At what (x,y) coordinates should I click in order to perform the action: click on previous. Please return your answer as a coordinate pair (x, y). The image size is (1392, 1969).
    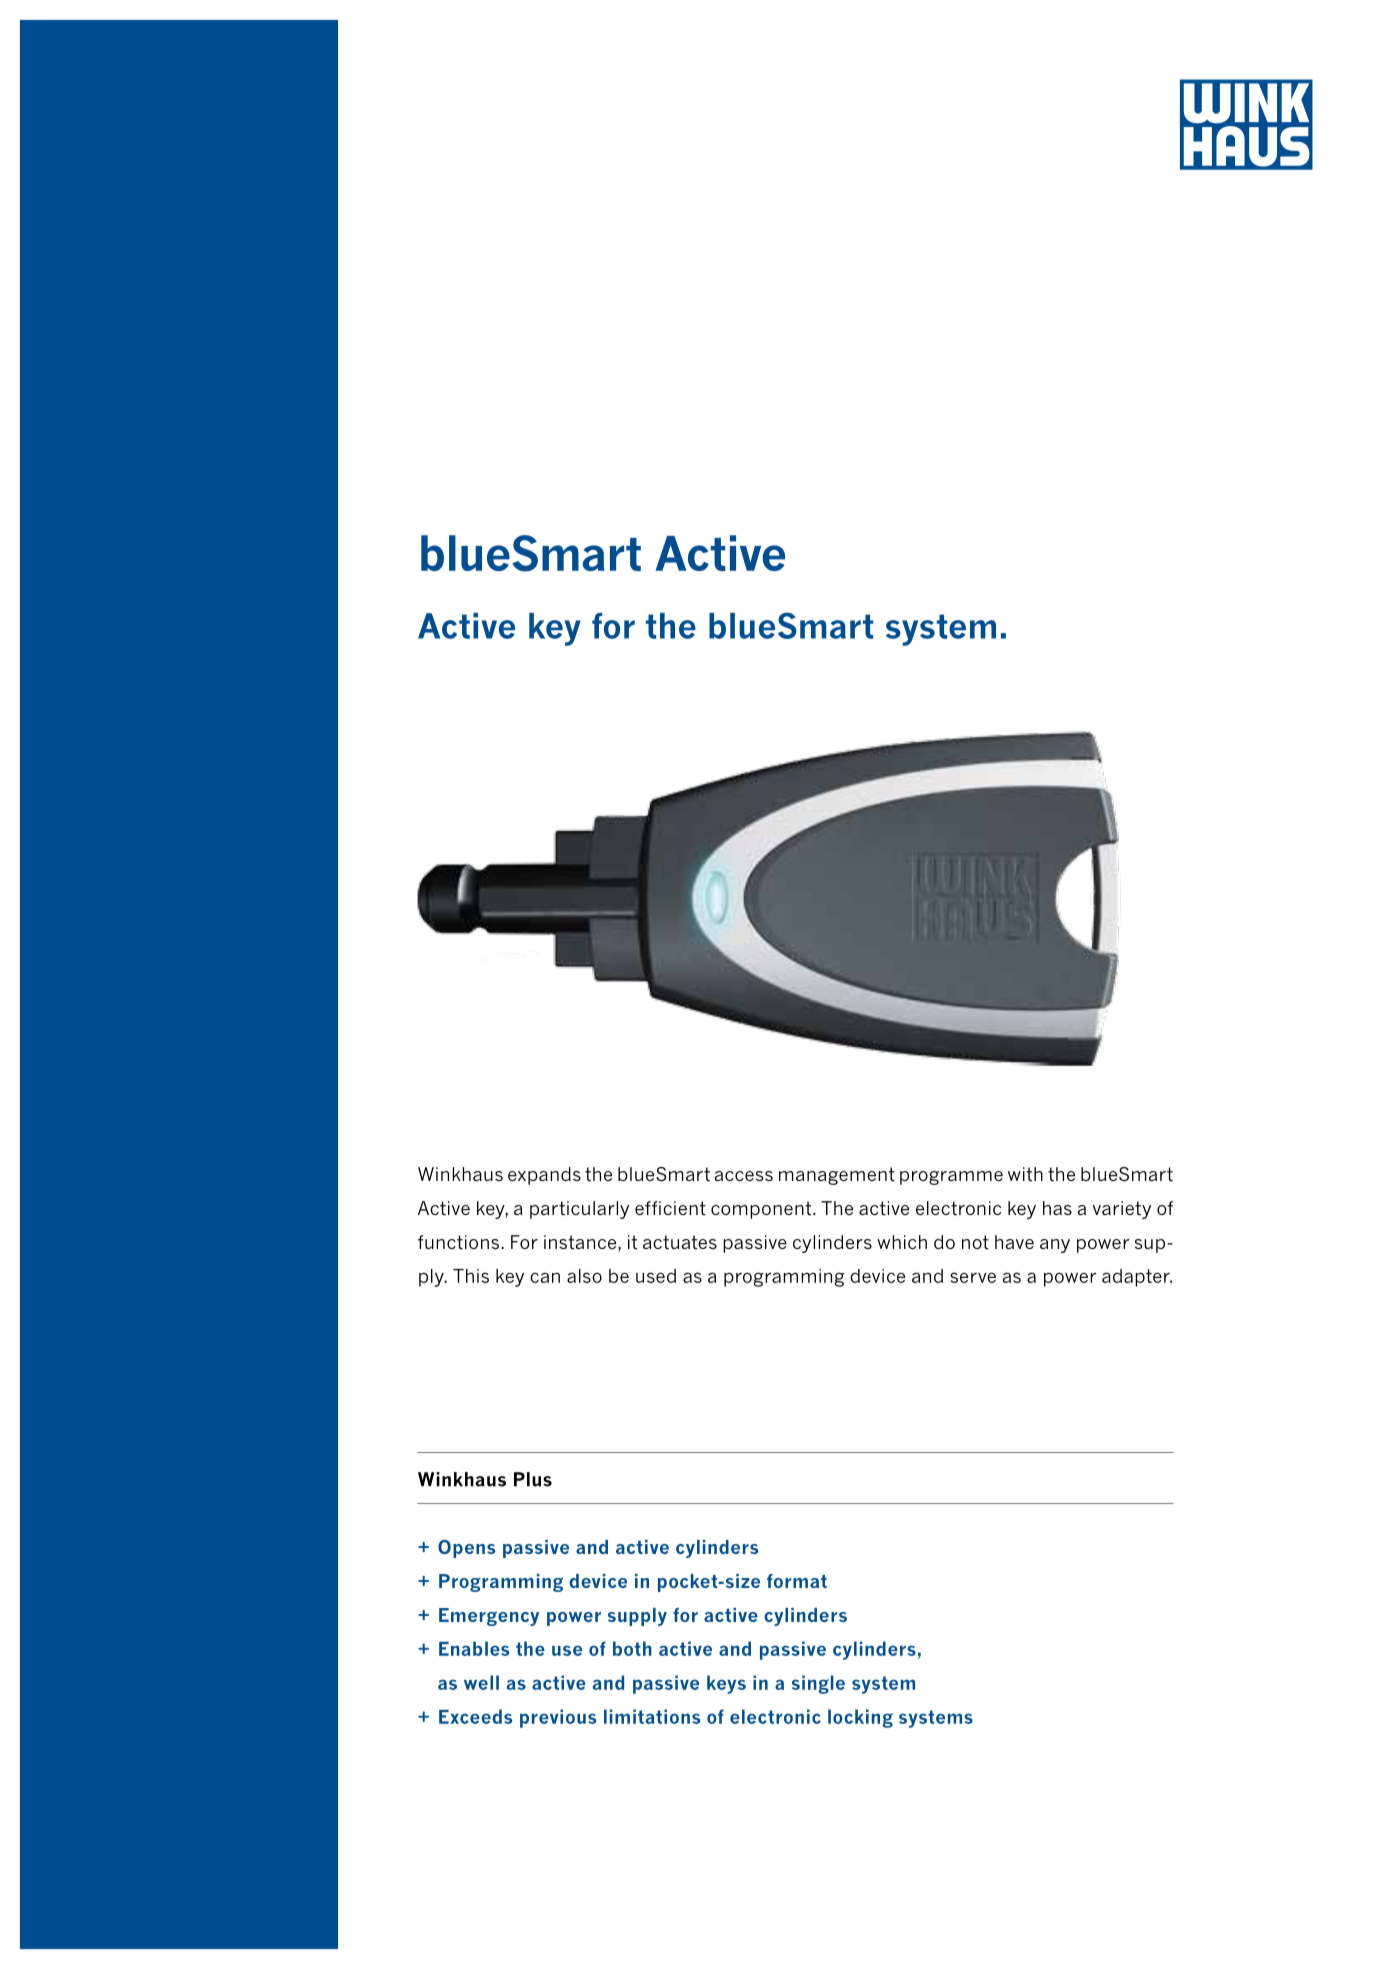
    Looking at the image, I should click on (558, 1718).
